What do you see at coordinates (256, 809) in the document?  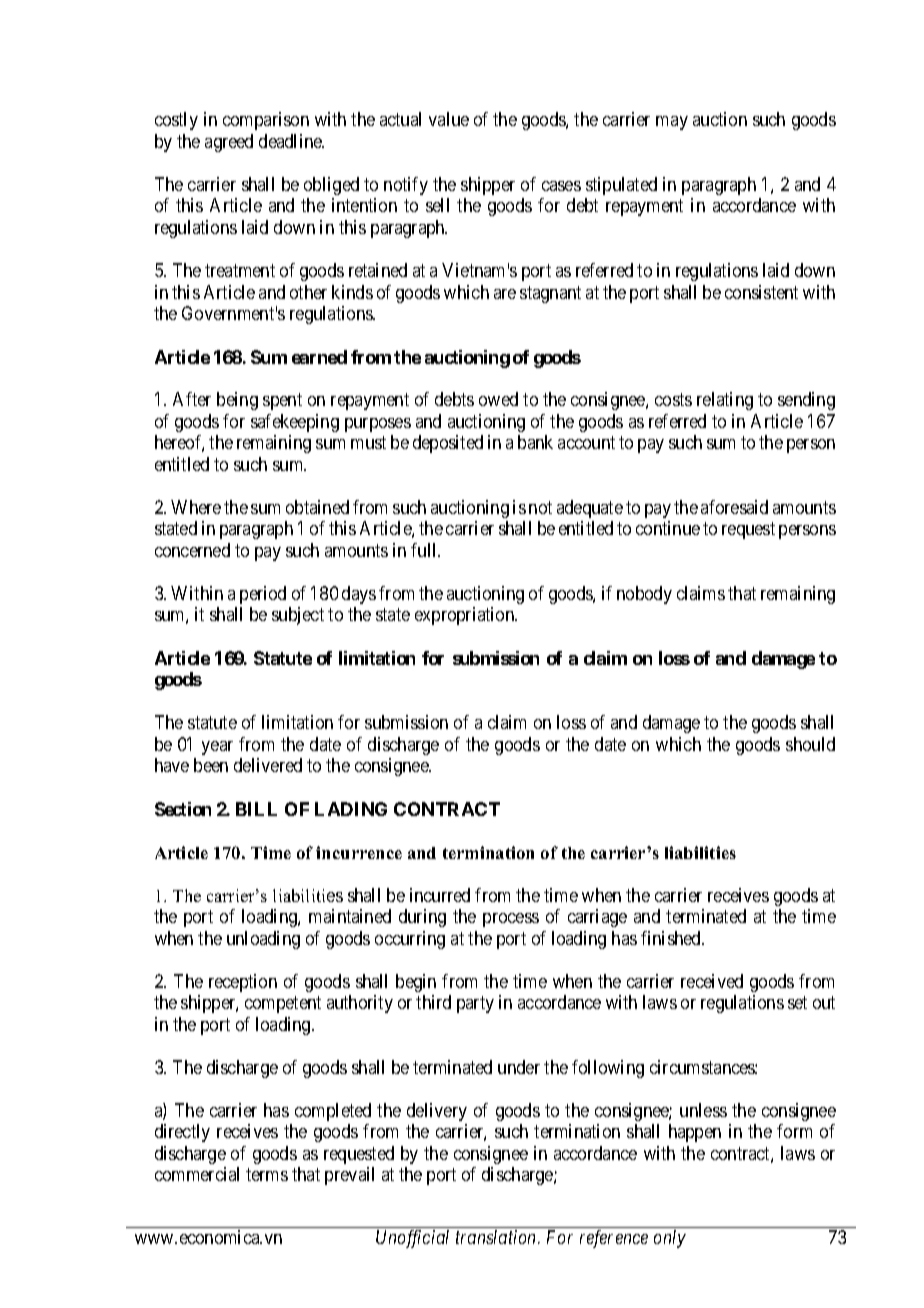 I see `BILL` at bounding box center [256, 809].
